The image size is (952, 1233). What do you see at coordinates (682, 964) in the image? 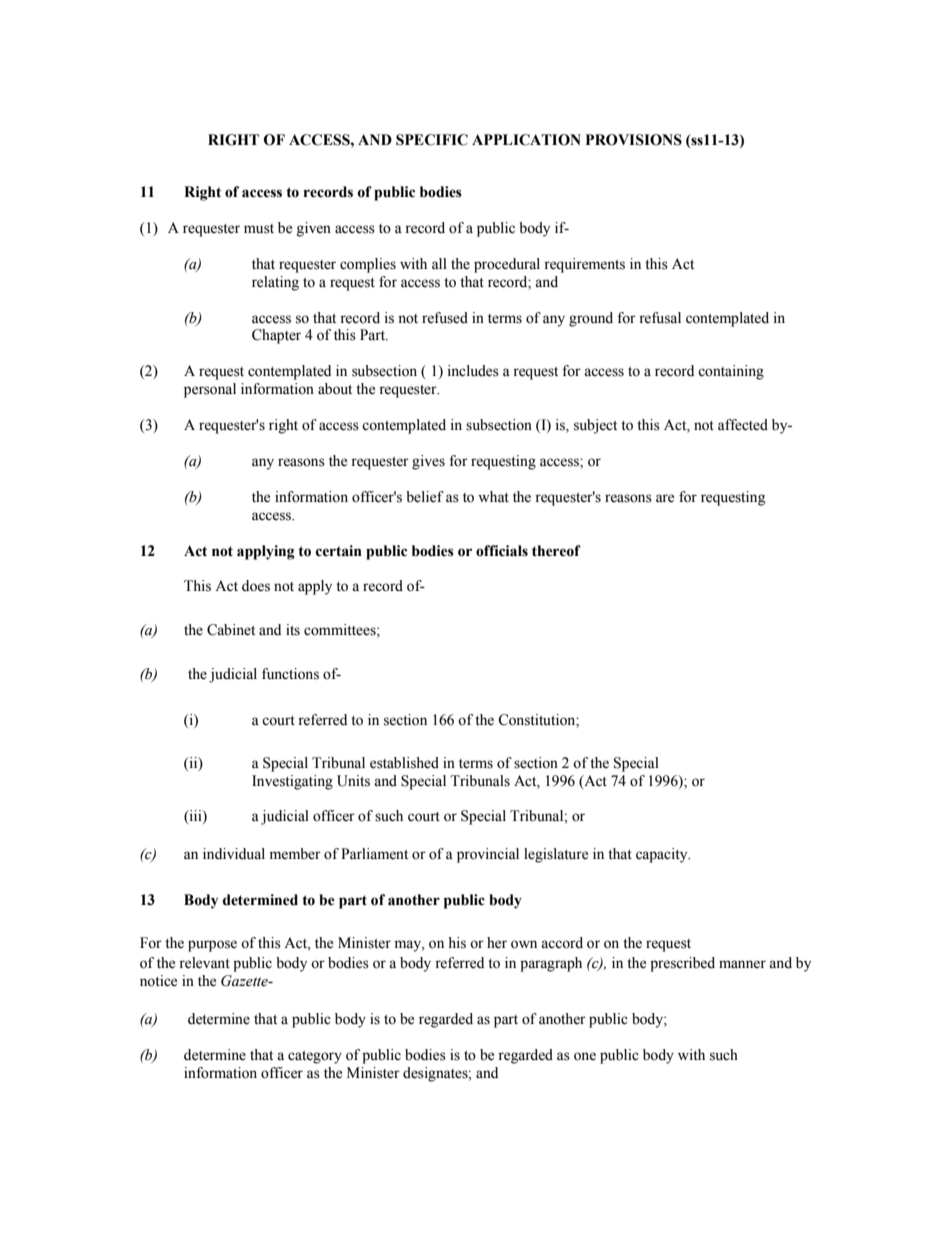
I see `prescribed` at bounding box center [682, 964].
